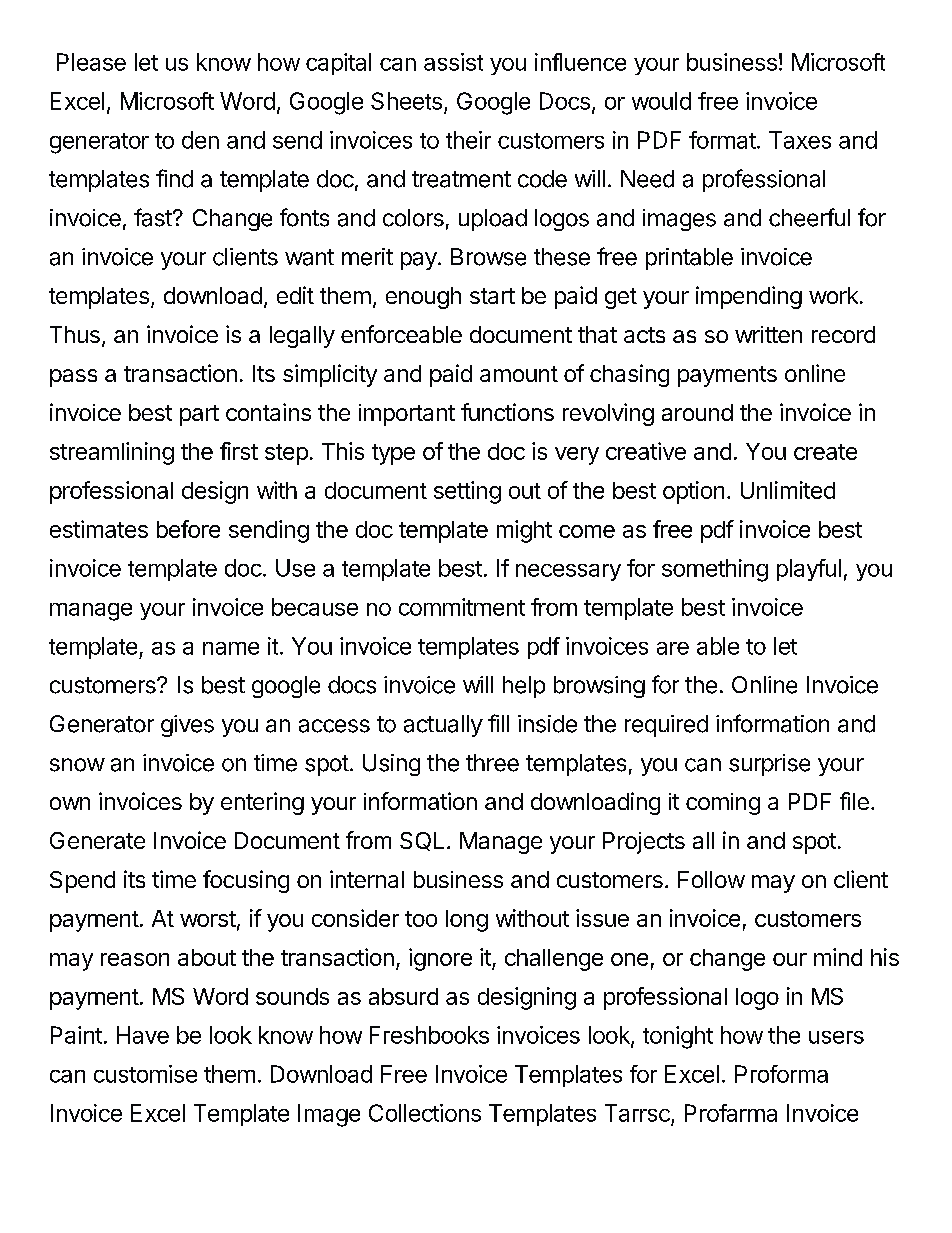 This page has width=952, height=1233. Describe the element at coordinates (769, 765) in the page. I see `surprise` at that location.
